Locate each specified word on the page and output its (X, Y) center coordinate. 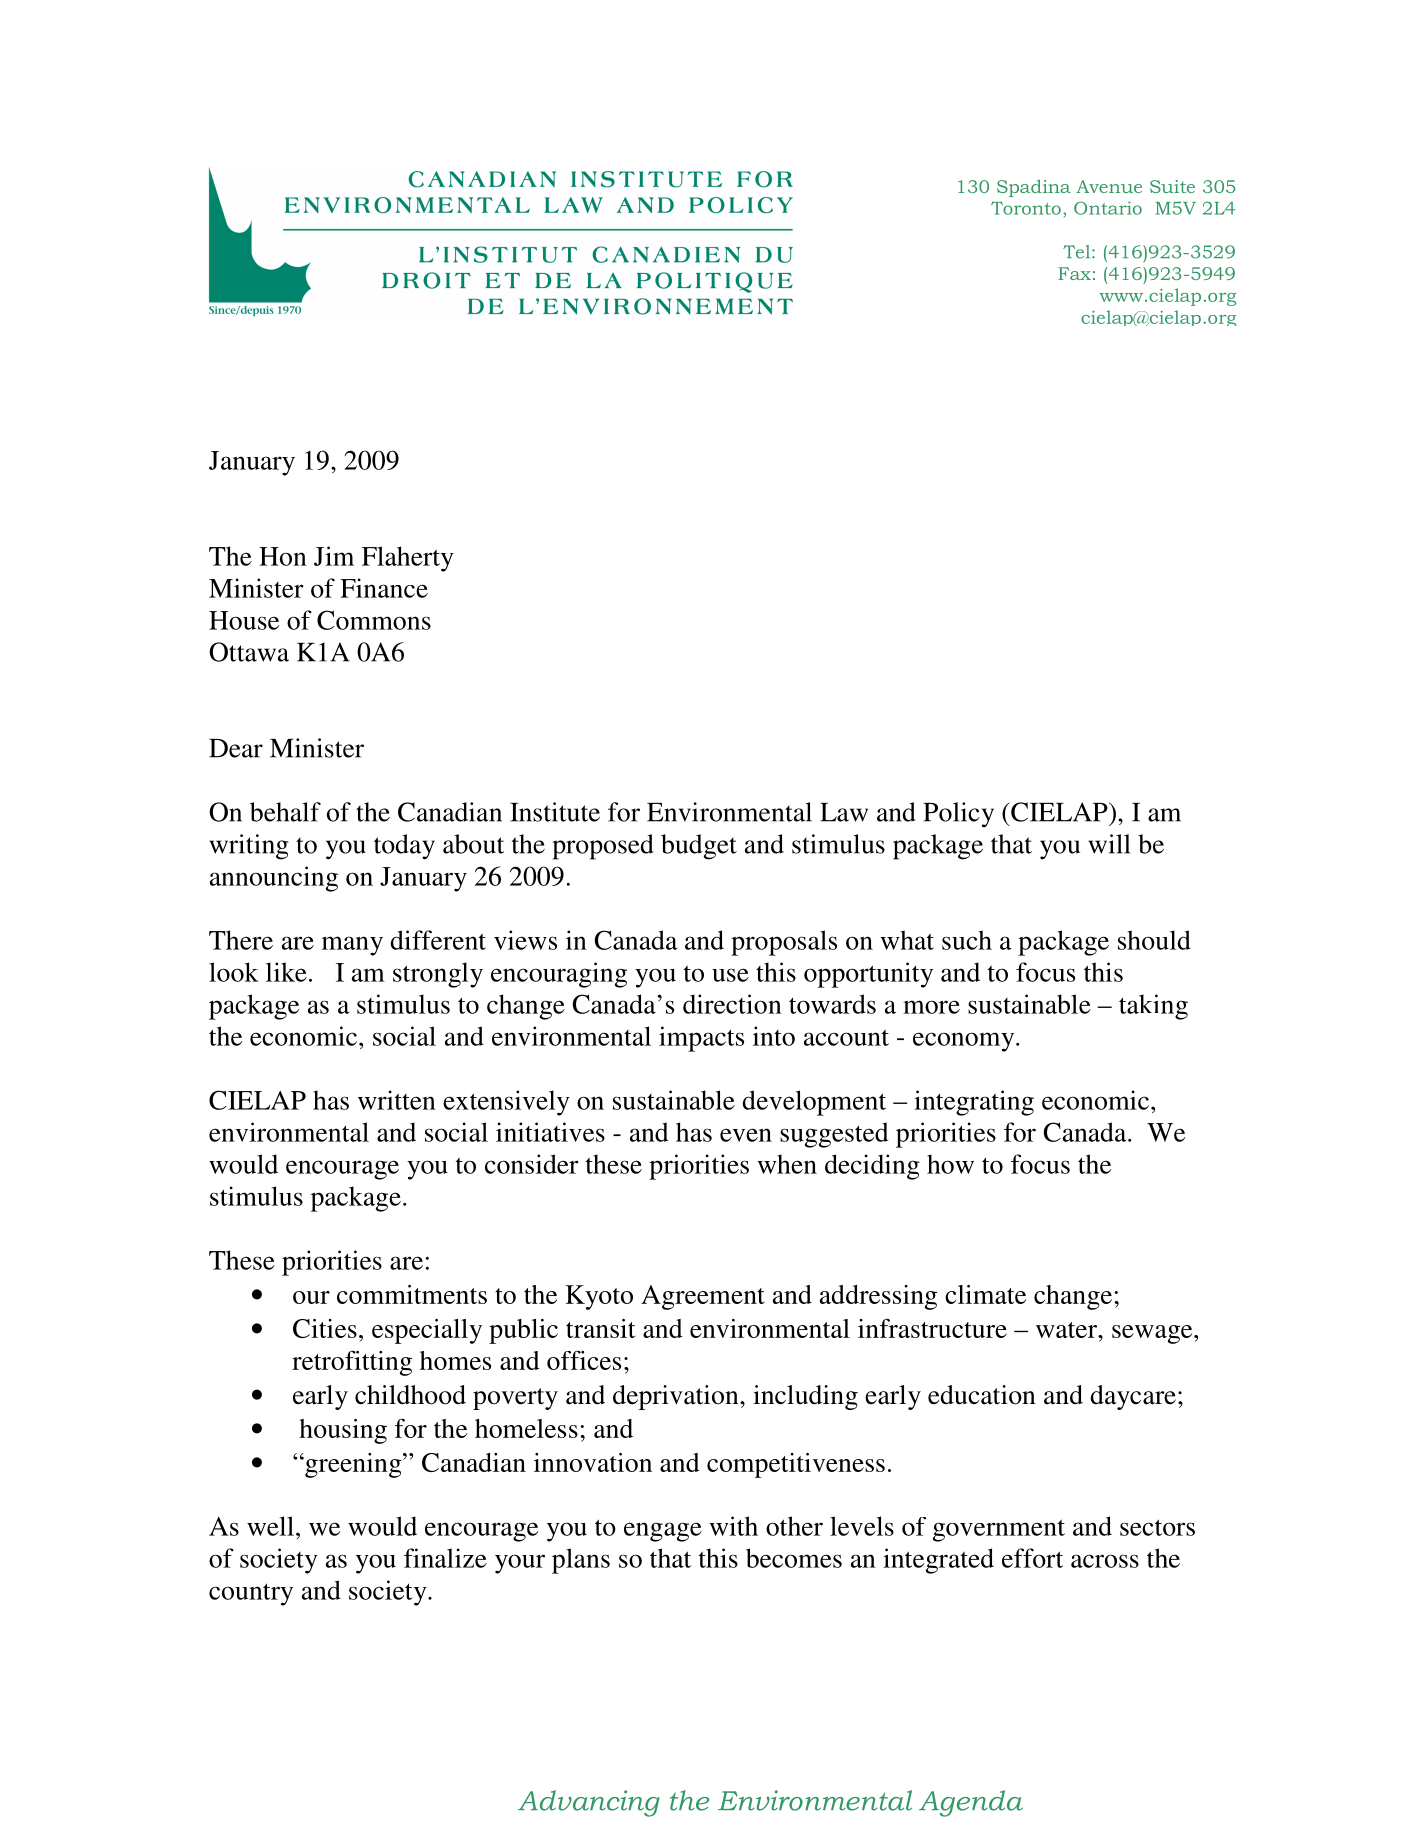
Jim (334, 556)
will (1109, 844)
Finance (384, 588)
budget (699, 847)
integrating (974, 1103)
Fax (1074, 273)
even (746, 1135)
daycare (1133, 1397)
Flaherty (408, 559)
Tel (1078, 252)
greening (353, 1465)
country (251, 1594)
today (404, 847)
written (397, 1100)
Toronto (1026, 208)
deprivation (677, 1397)
